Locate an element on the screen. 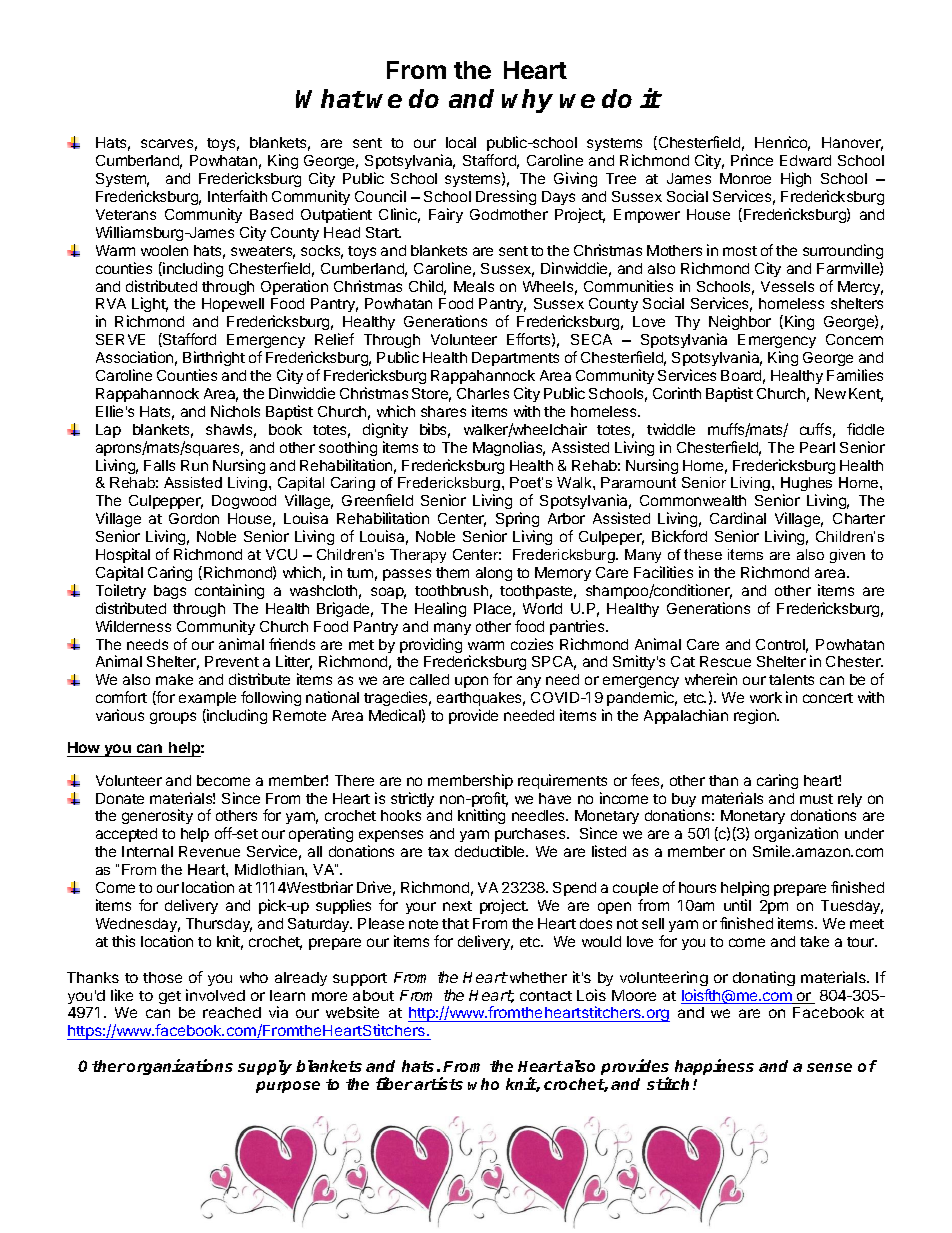 Image resolution: width=952 pixels, height=1233 pixels. High is located at coordinates (796, 179).
